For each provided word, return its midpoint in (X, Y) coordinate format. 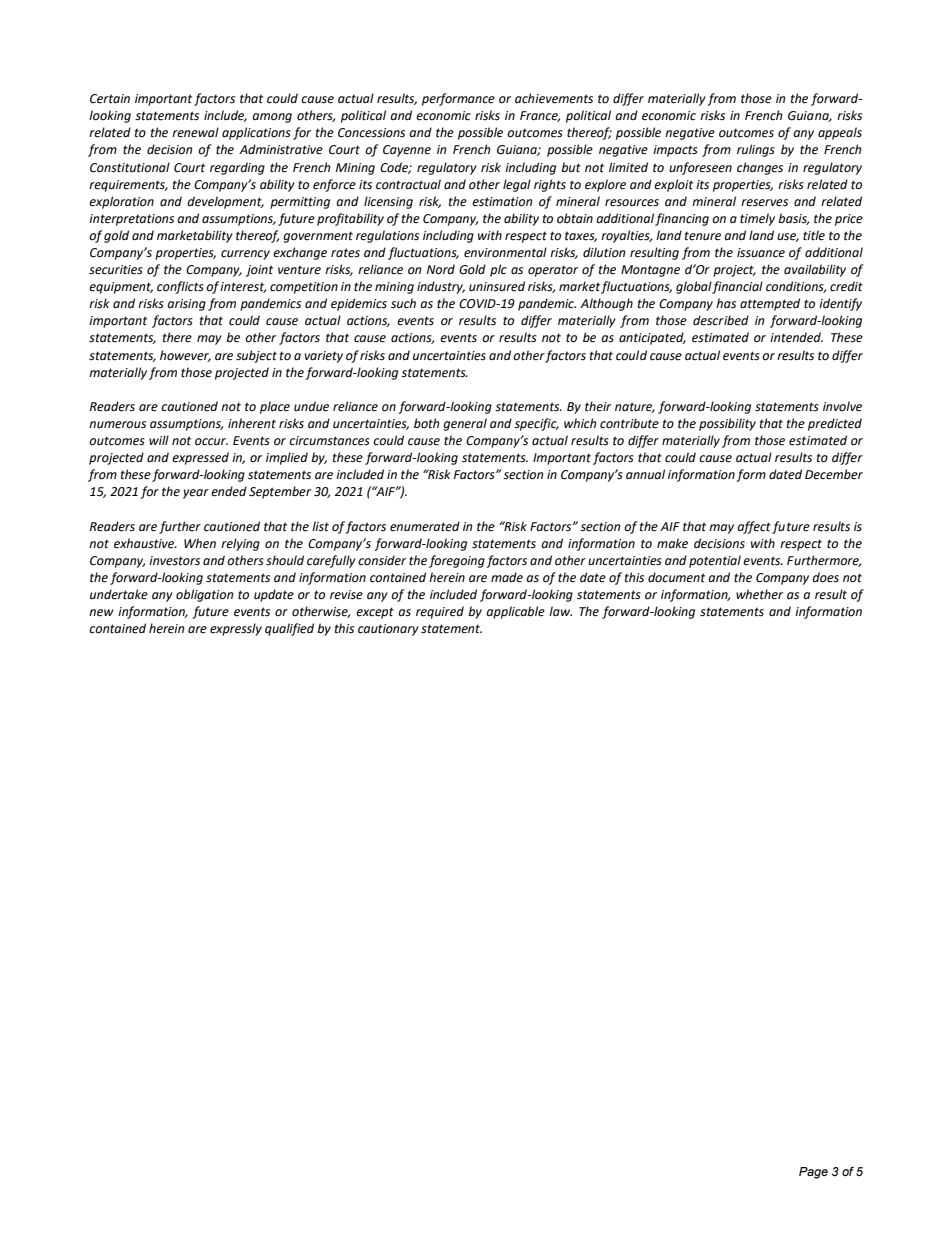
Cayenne (407, 151)
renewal (195, 132)
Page (813, 1173)
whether (759, 594)
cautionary (388, 630)
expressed (200, 458)
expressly (236, 629)
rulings (756, 150)
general (465, 424)
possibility (727, 424)
